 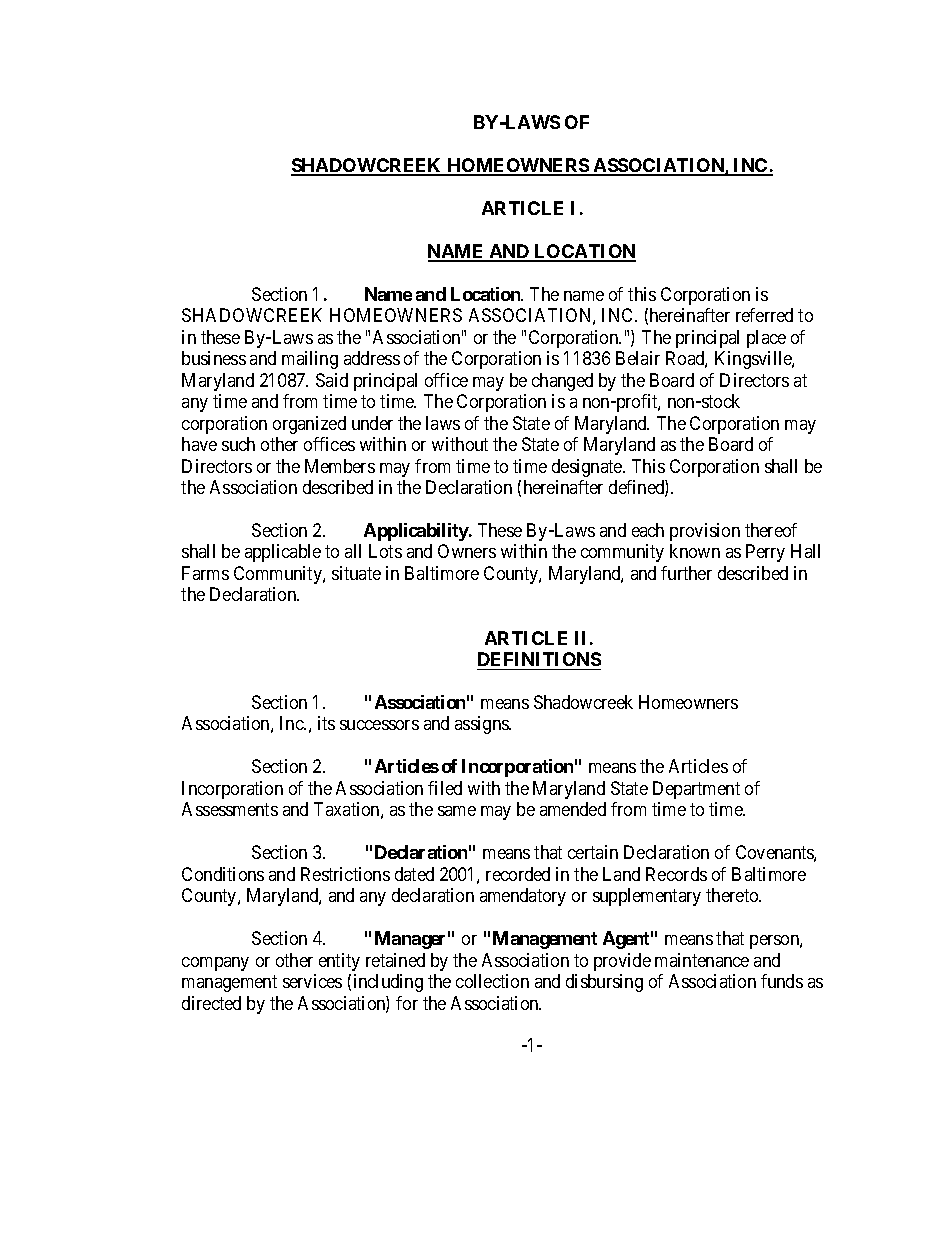 What do you see at coordinates (518, 874) in the document?
I see `recorded` at bounding box center [518, 874].
